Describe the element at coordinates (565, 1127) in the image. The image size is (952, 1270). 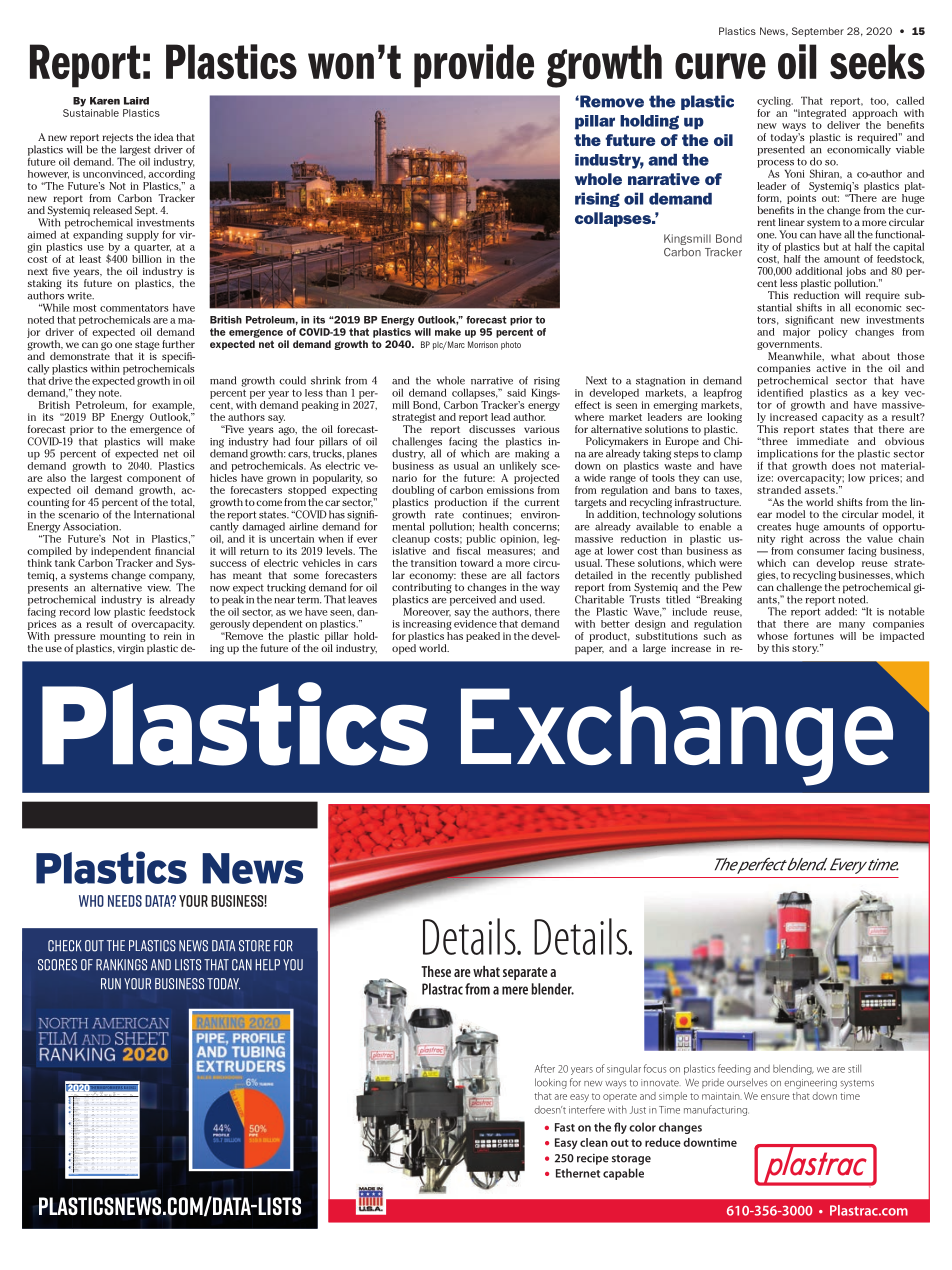
I see `Fast` at that location.
